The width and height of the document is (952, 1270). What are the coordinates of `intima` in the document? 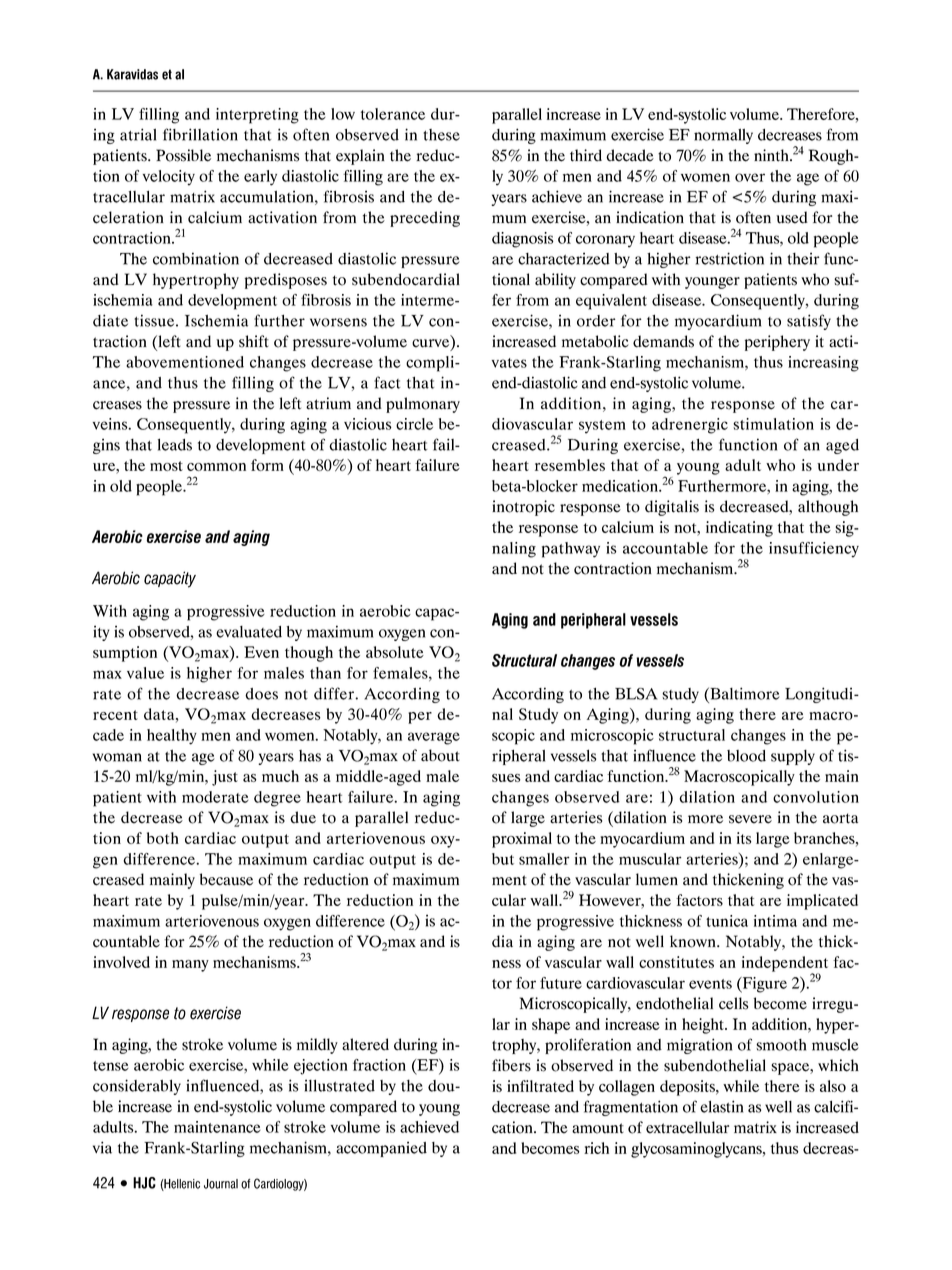 It's located at (775, 921).
